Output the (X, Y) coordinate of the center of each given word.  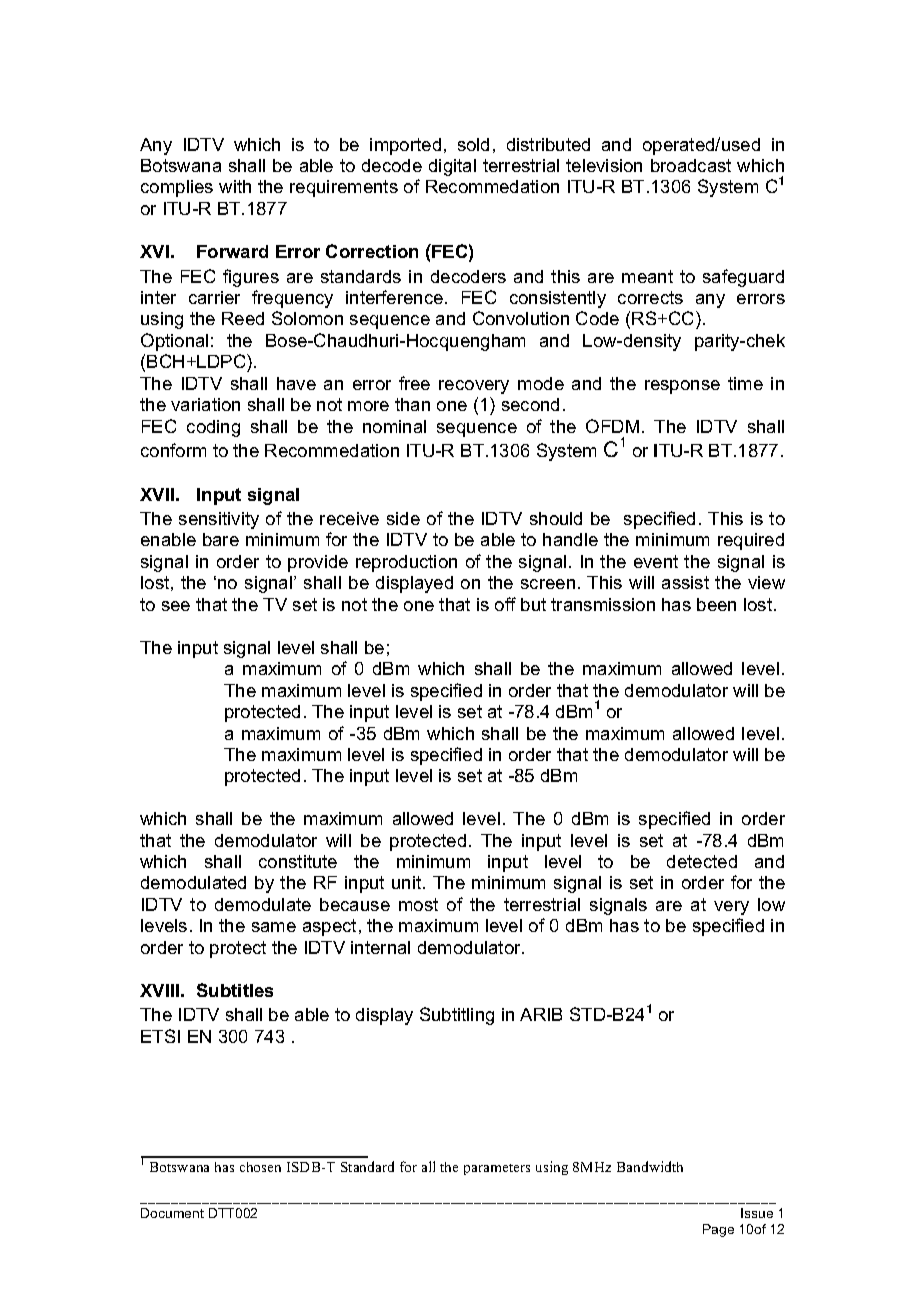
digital (452, 167)
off (505, 604)
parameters (497, 1169)
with (235, 186)
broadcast (691, 165)
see (176, 606)
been (716, 604)
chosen (260, 1167)
